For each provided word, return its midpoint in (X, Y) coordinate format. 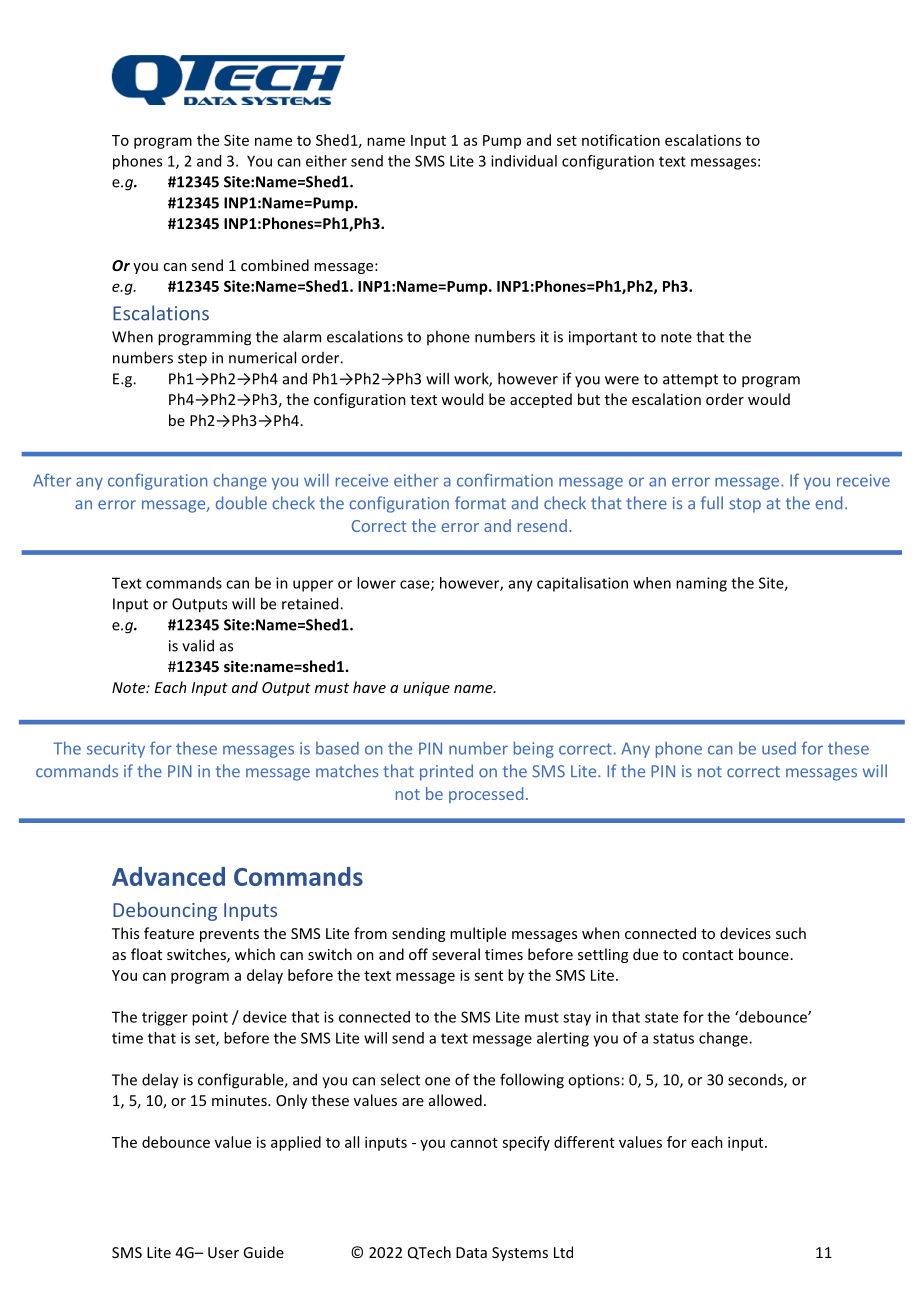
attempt (690, 380)
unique (426, 689)
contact (707, 955)
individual (524, 161)
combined (275, 265)
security (116, 750)
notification (621, 140)
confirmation (505, 480)
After (52, 480)
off (418, 954)
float (146, 954)
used (779, 748)
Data (471, 1252)
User (223, 1252)
